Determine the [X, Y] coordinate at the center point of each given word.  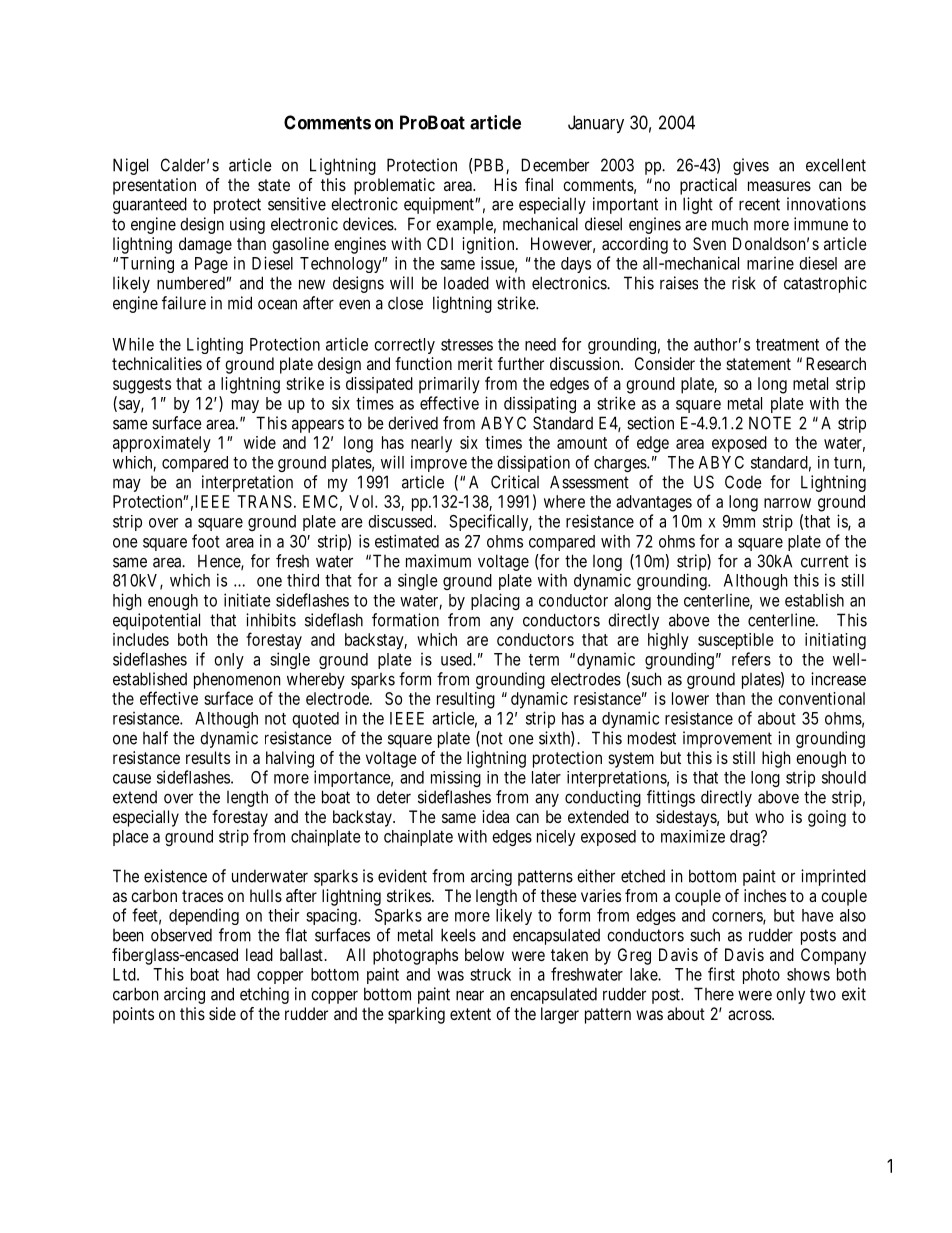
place [131, 838]
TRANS [264, 501]
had [238, 974]
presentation [154, 186]
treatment [787, 345]
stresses [467, 345]
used [457, 659]
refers [751, 659]
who [769, 816]
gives [751, 166]
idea [495, 816]
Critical [515, 482]
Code [743, 482]
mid [240, 303]
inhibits [271, 620]
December [555, 165]
